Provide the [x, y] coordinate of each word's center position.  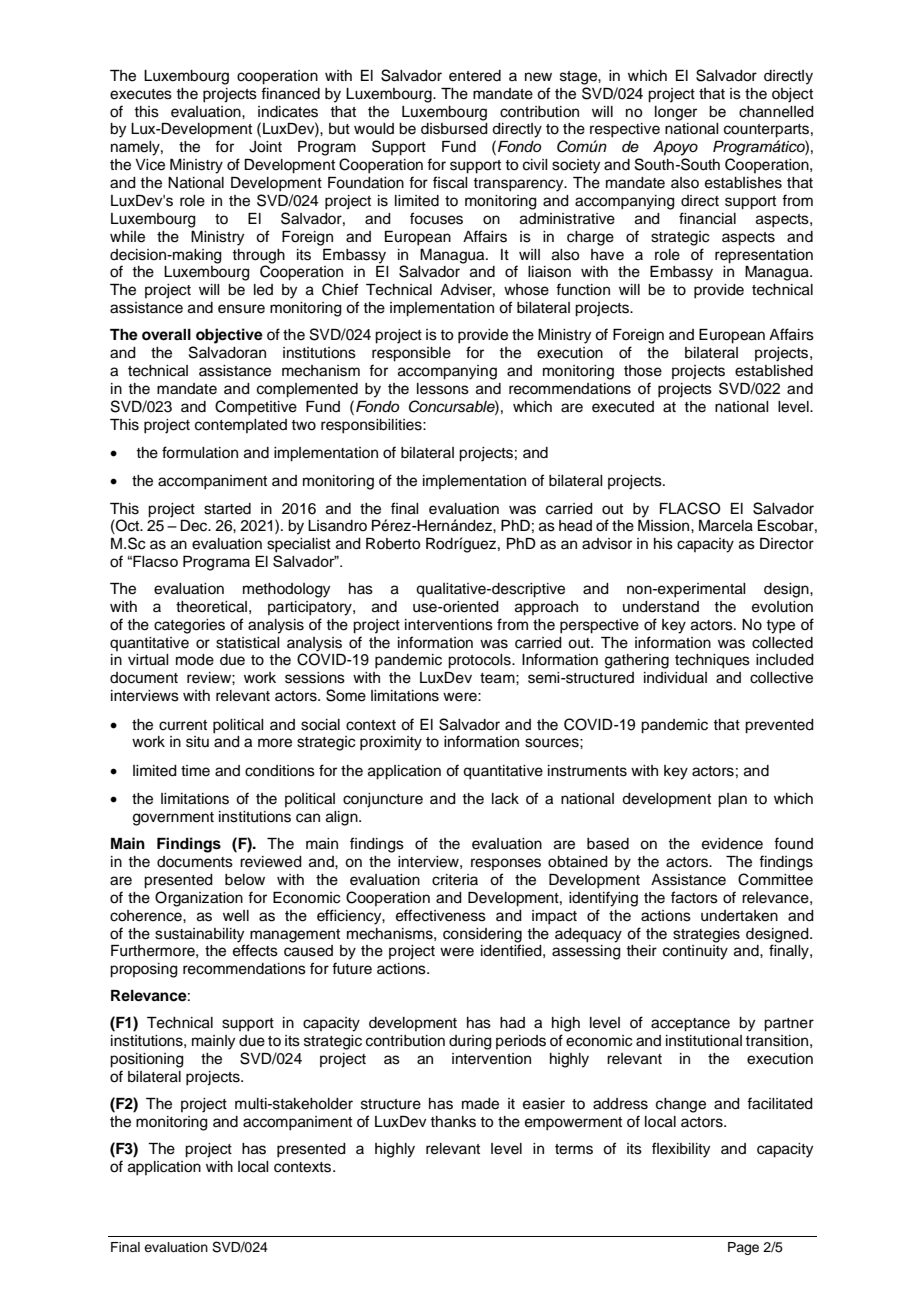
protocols [480, 661]
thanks [453, 1122]
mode [195, 660]
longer [676, 113]
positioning [147, 1060]
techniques [712, 661]
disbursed [454, 129]
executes [141, 94]
